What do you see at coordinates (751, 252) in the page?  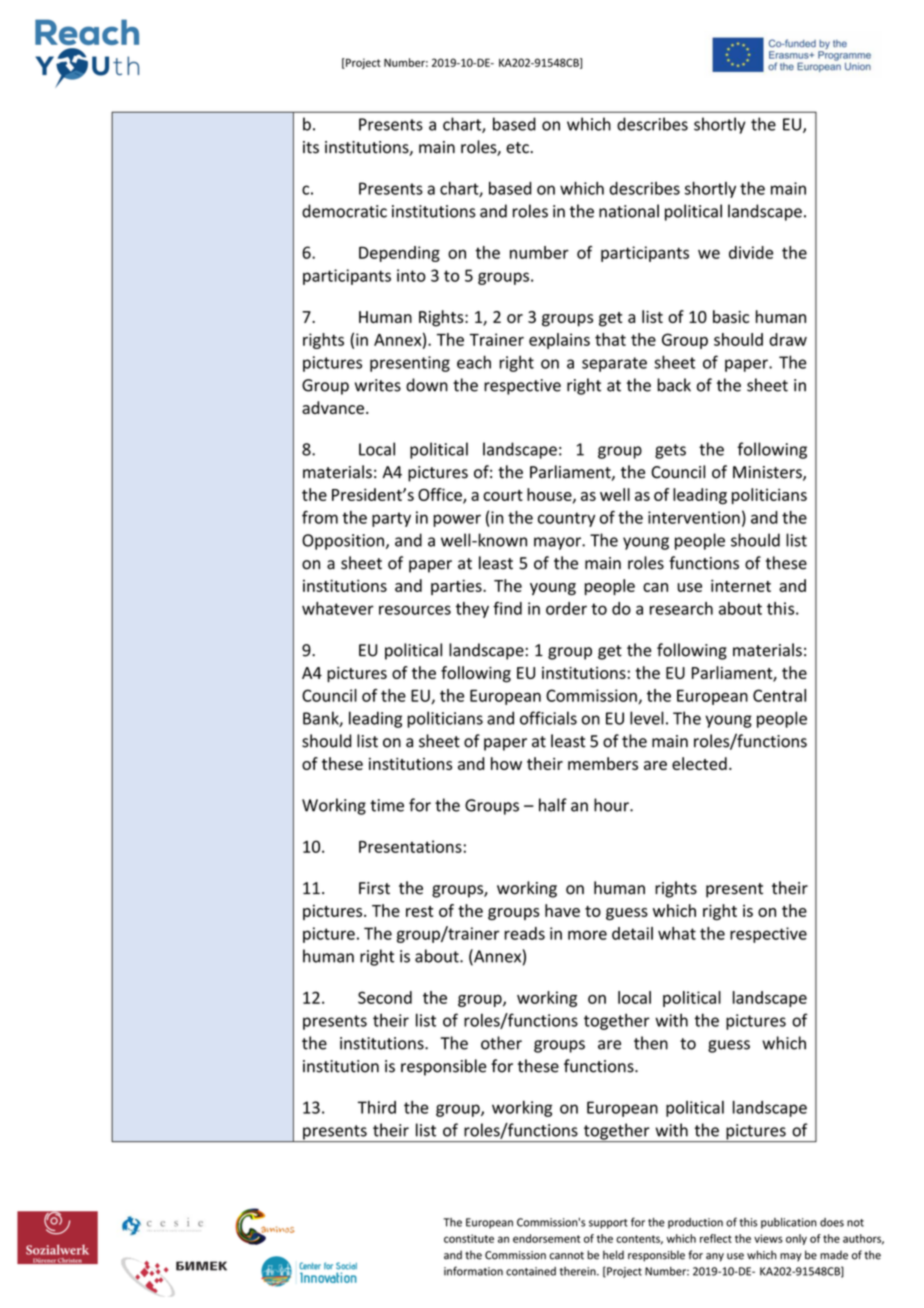 I see `divide` at bounding box center [751, 252].
